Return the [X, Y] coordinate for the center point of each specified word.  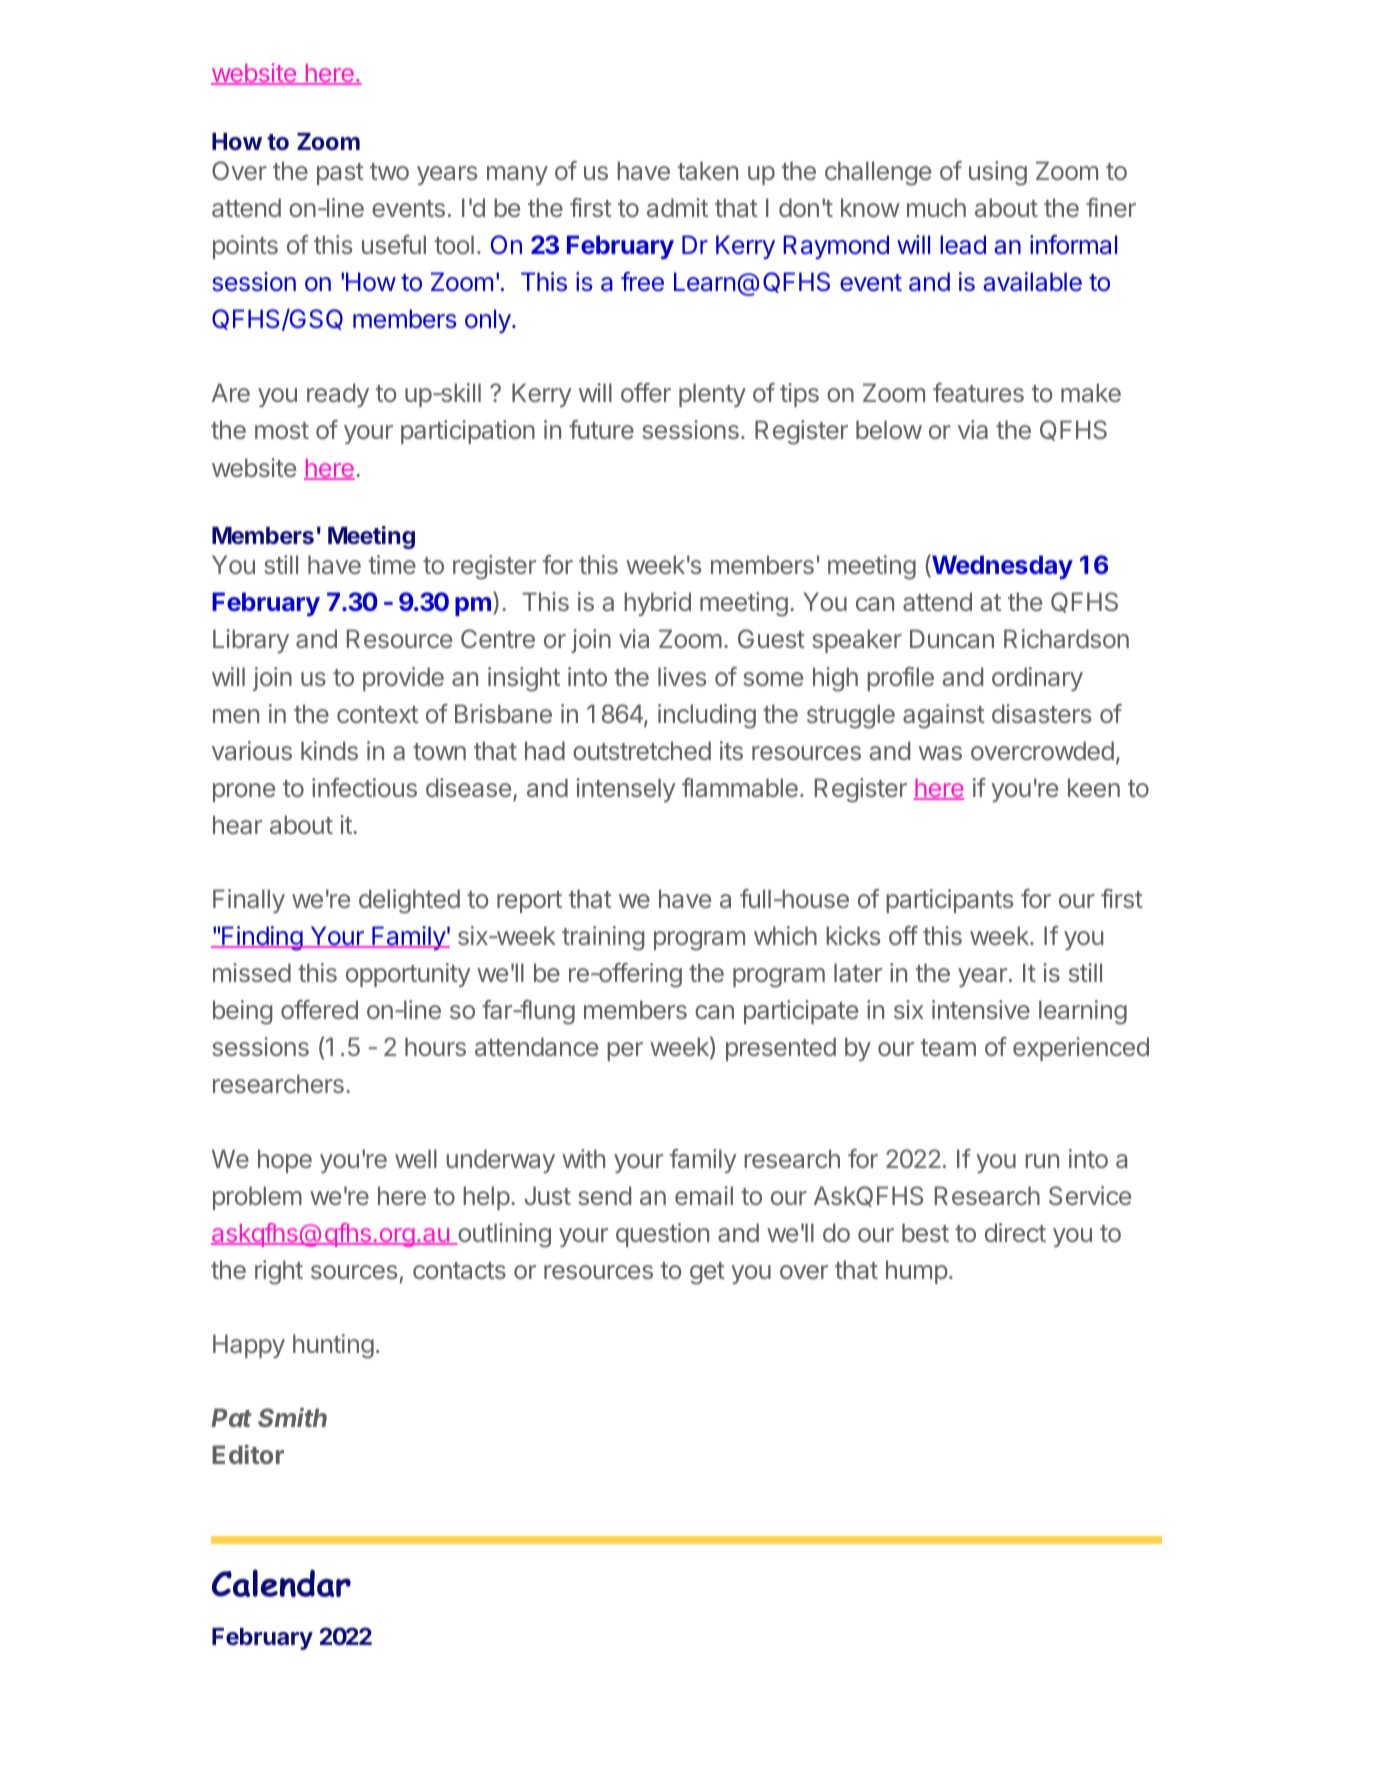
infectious [364, 787]
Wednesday [1001, 566]
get [707, 1273]
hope [285, 1161]
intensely [625, 790]
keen [1094, 787]
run [1042, 1161]
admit [677, 207]
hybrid [657, 604]
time [392, 564]
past [340, 174]
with [583, 1158]
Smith [292, 1417]
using [998, 173]
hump [917, 1272]
